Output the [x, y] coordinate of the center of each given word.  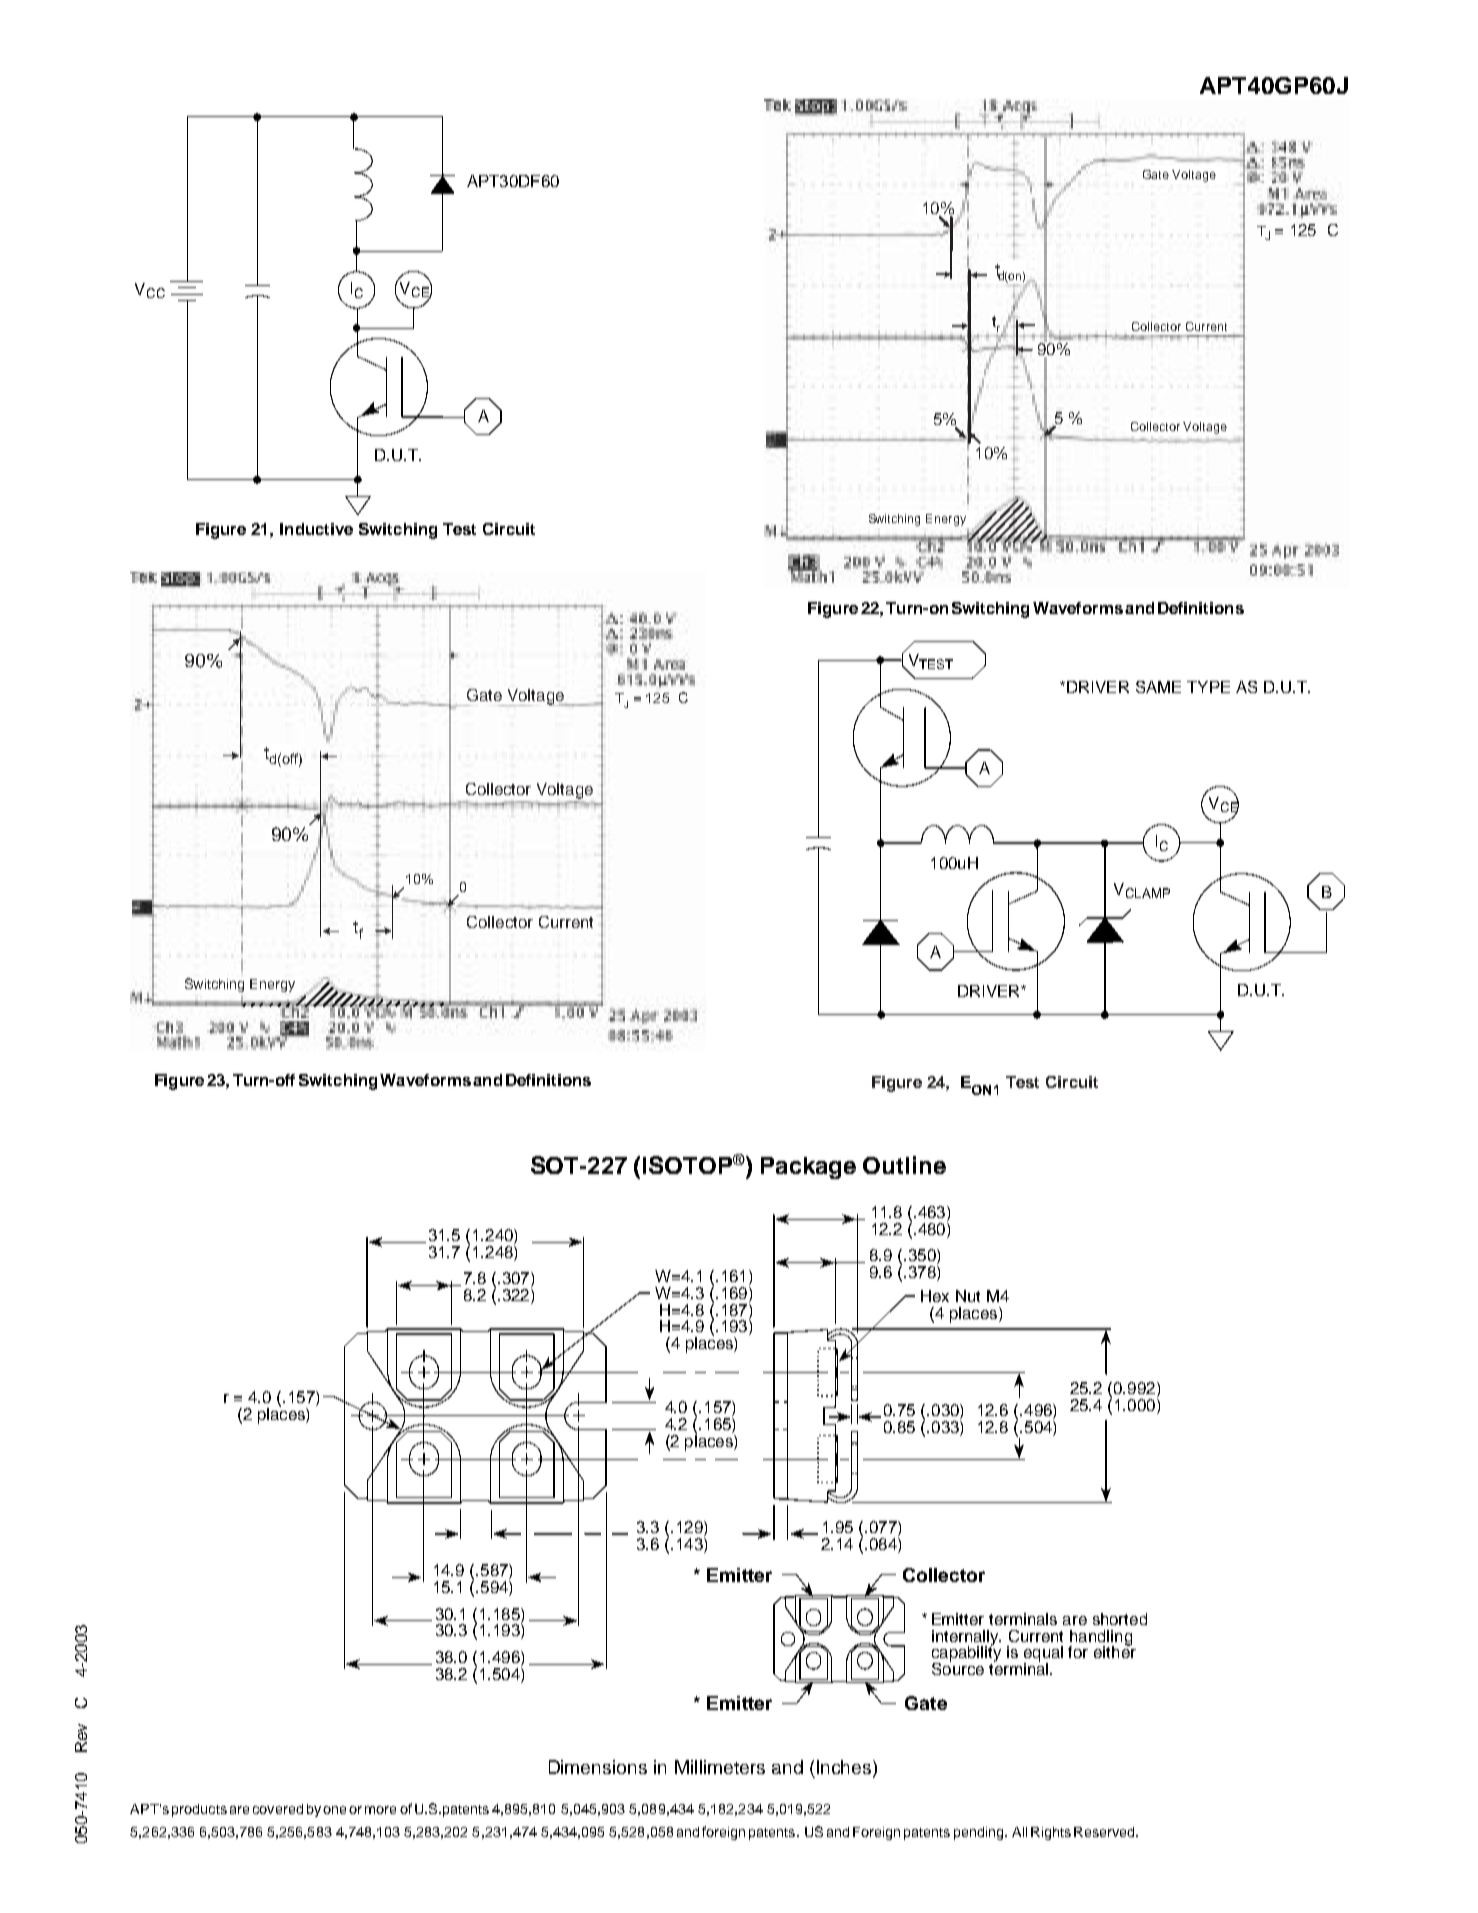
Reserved [1105, 1832]
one [334, 1810]
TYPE [1208, 687]
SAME [1158, 687]
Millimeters [720, 1767]
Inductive [316, 529]
